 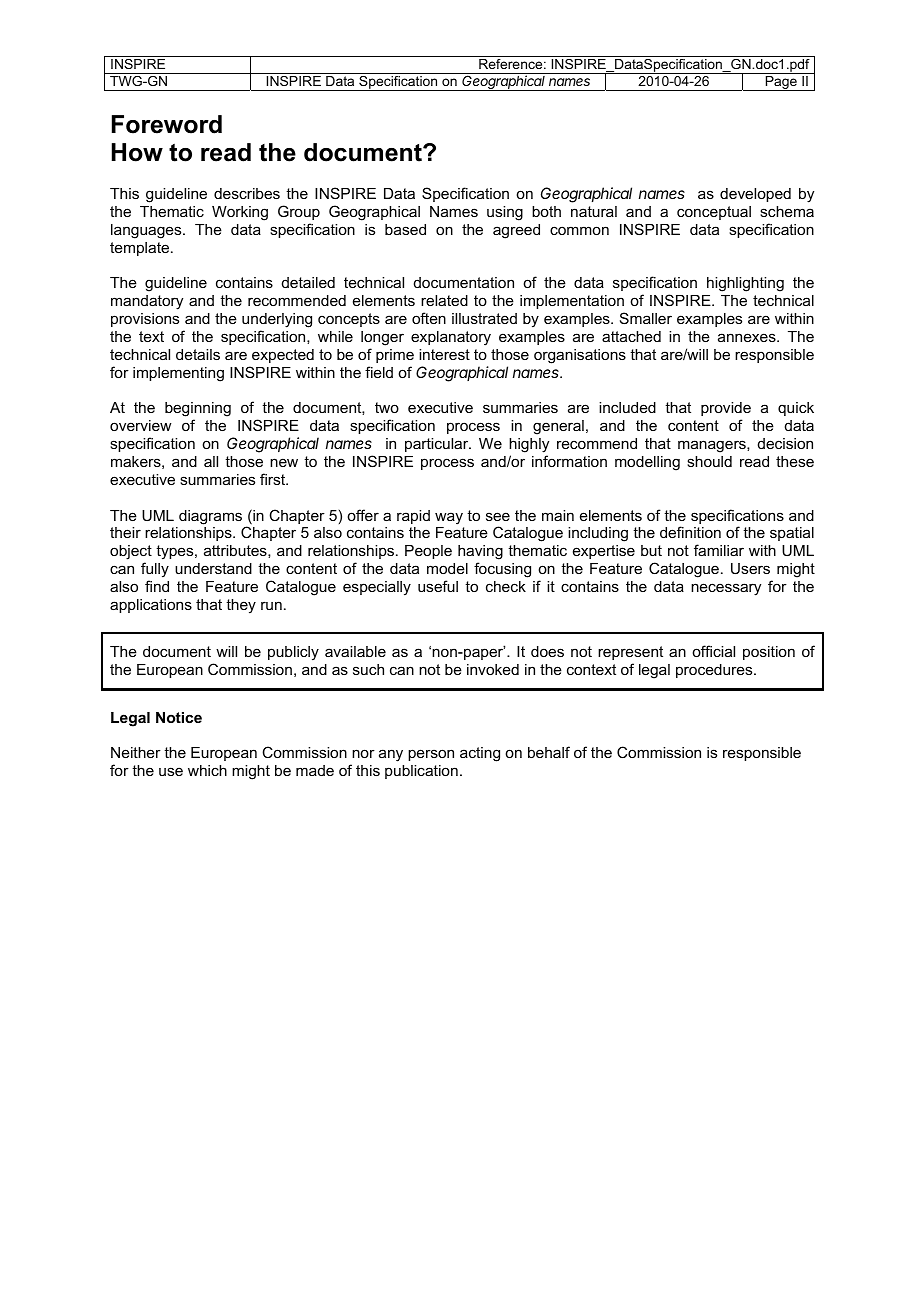 I want to click on useful, so click(x=438, y=586).
